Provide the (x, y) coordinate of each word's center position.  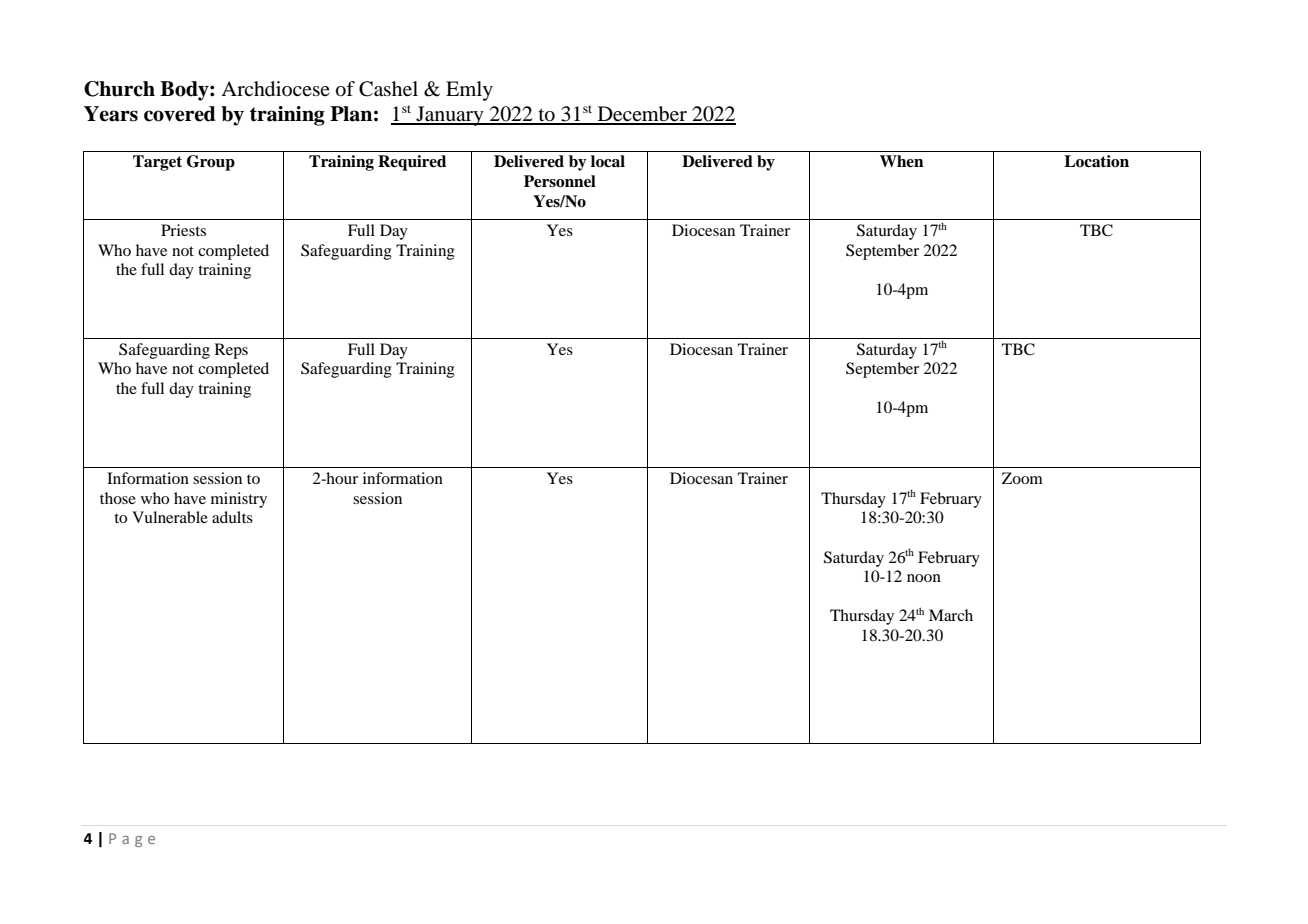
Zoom (1022, 478)
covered (180, 114)
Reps (231, 351)
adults (232, 517)
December (642, 115)
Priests (183, 230)
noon (924, 578)
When (902, 161)
